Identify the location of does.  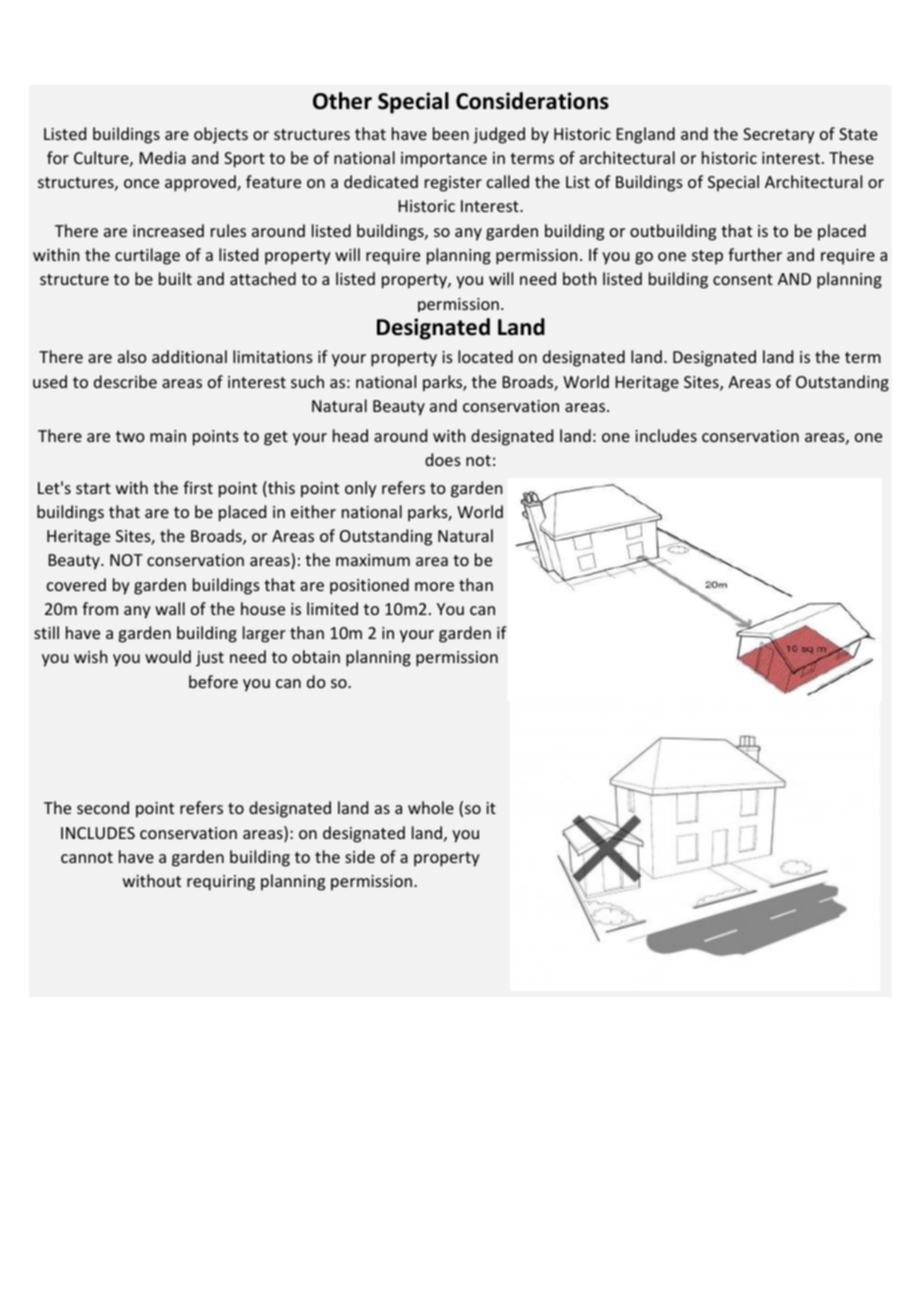
(443, 459).
